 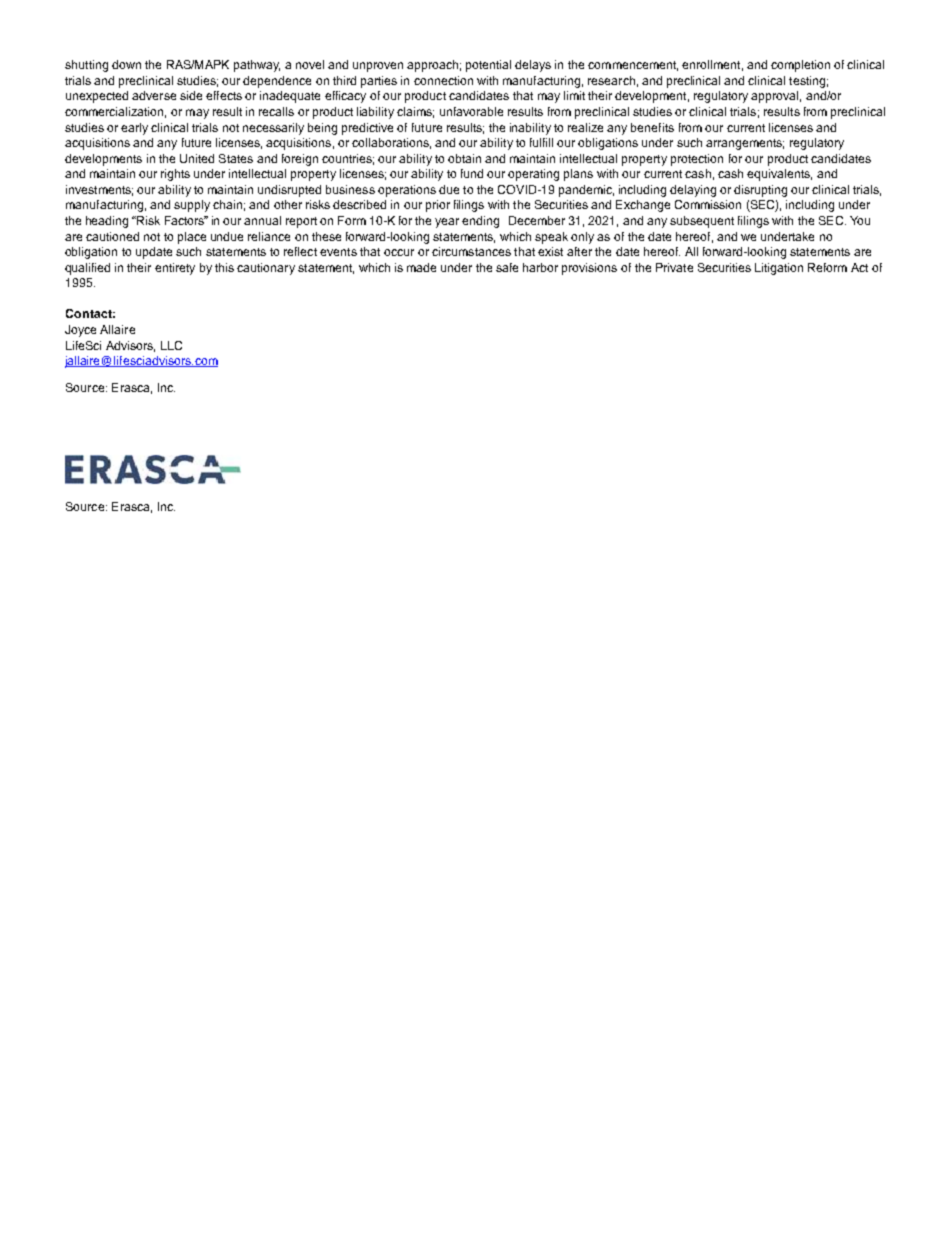 What do you see at coordinates (708, 204) in the image?
I see `Commission` at bounding box center [708, 204].
